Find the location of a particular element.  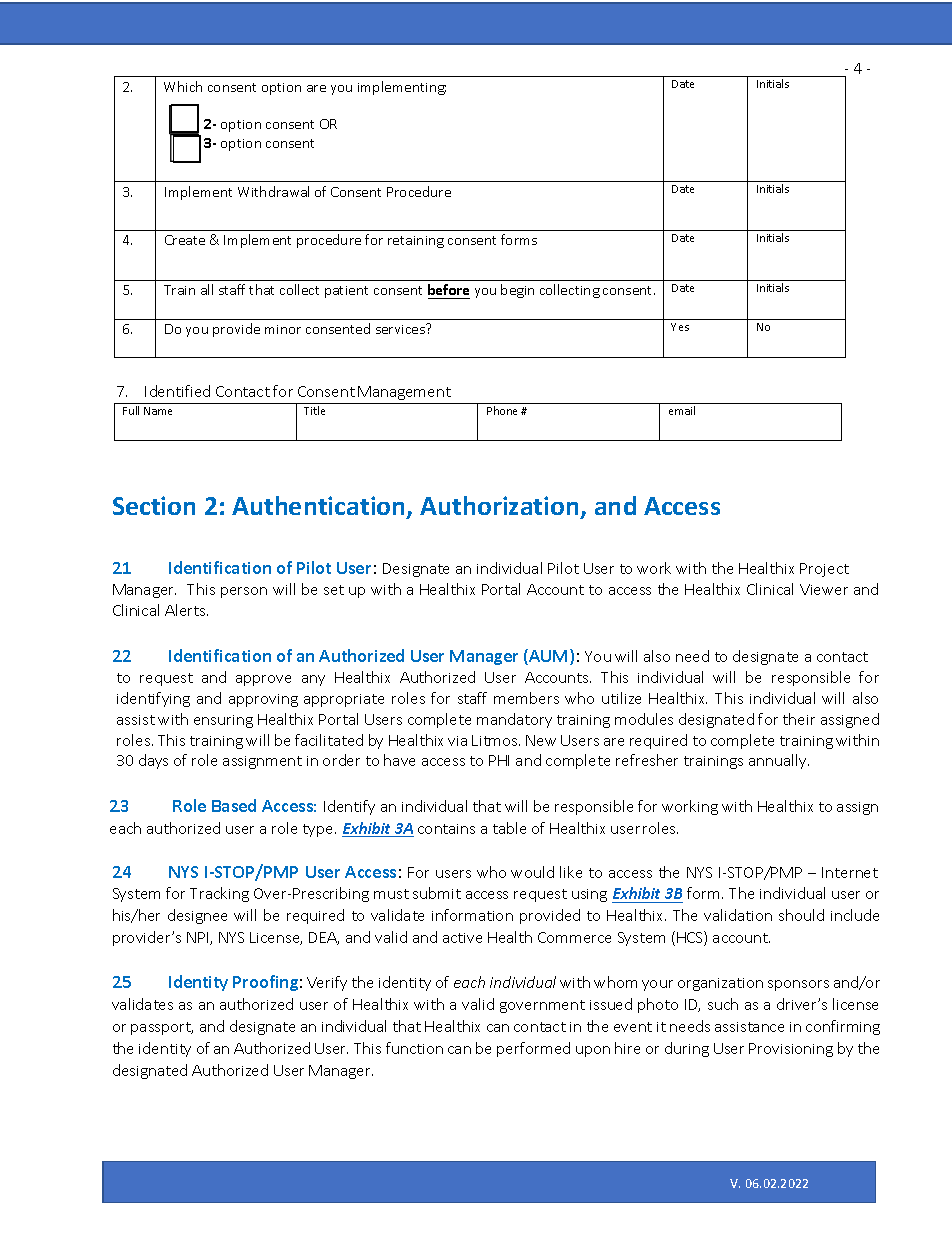

Which is located at coordinates (183, 86).
